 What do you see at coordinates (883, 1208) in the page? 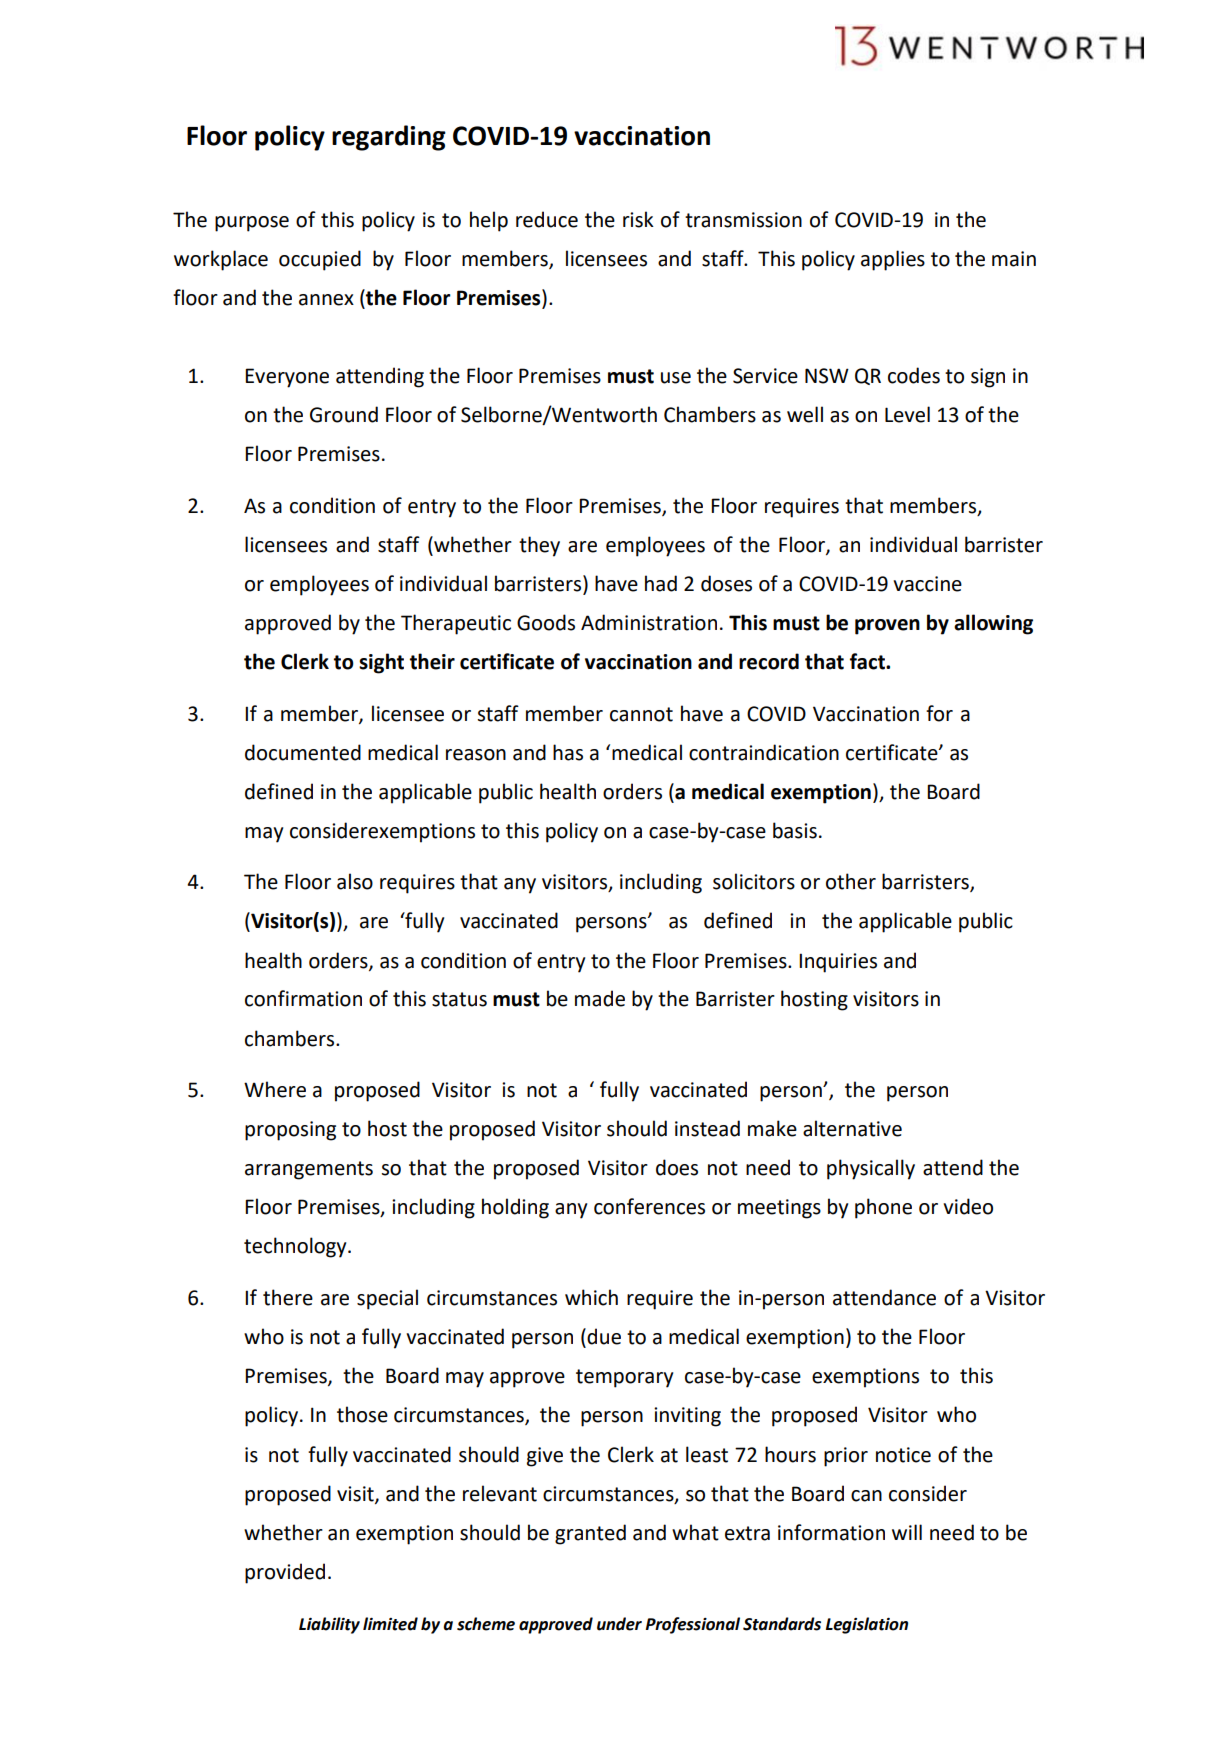
I see `phone` at bounding box center [883, 1208].
